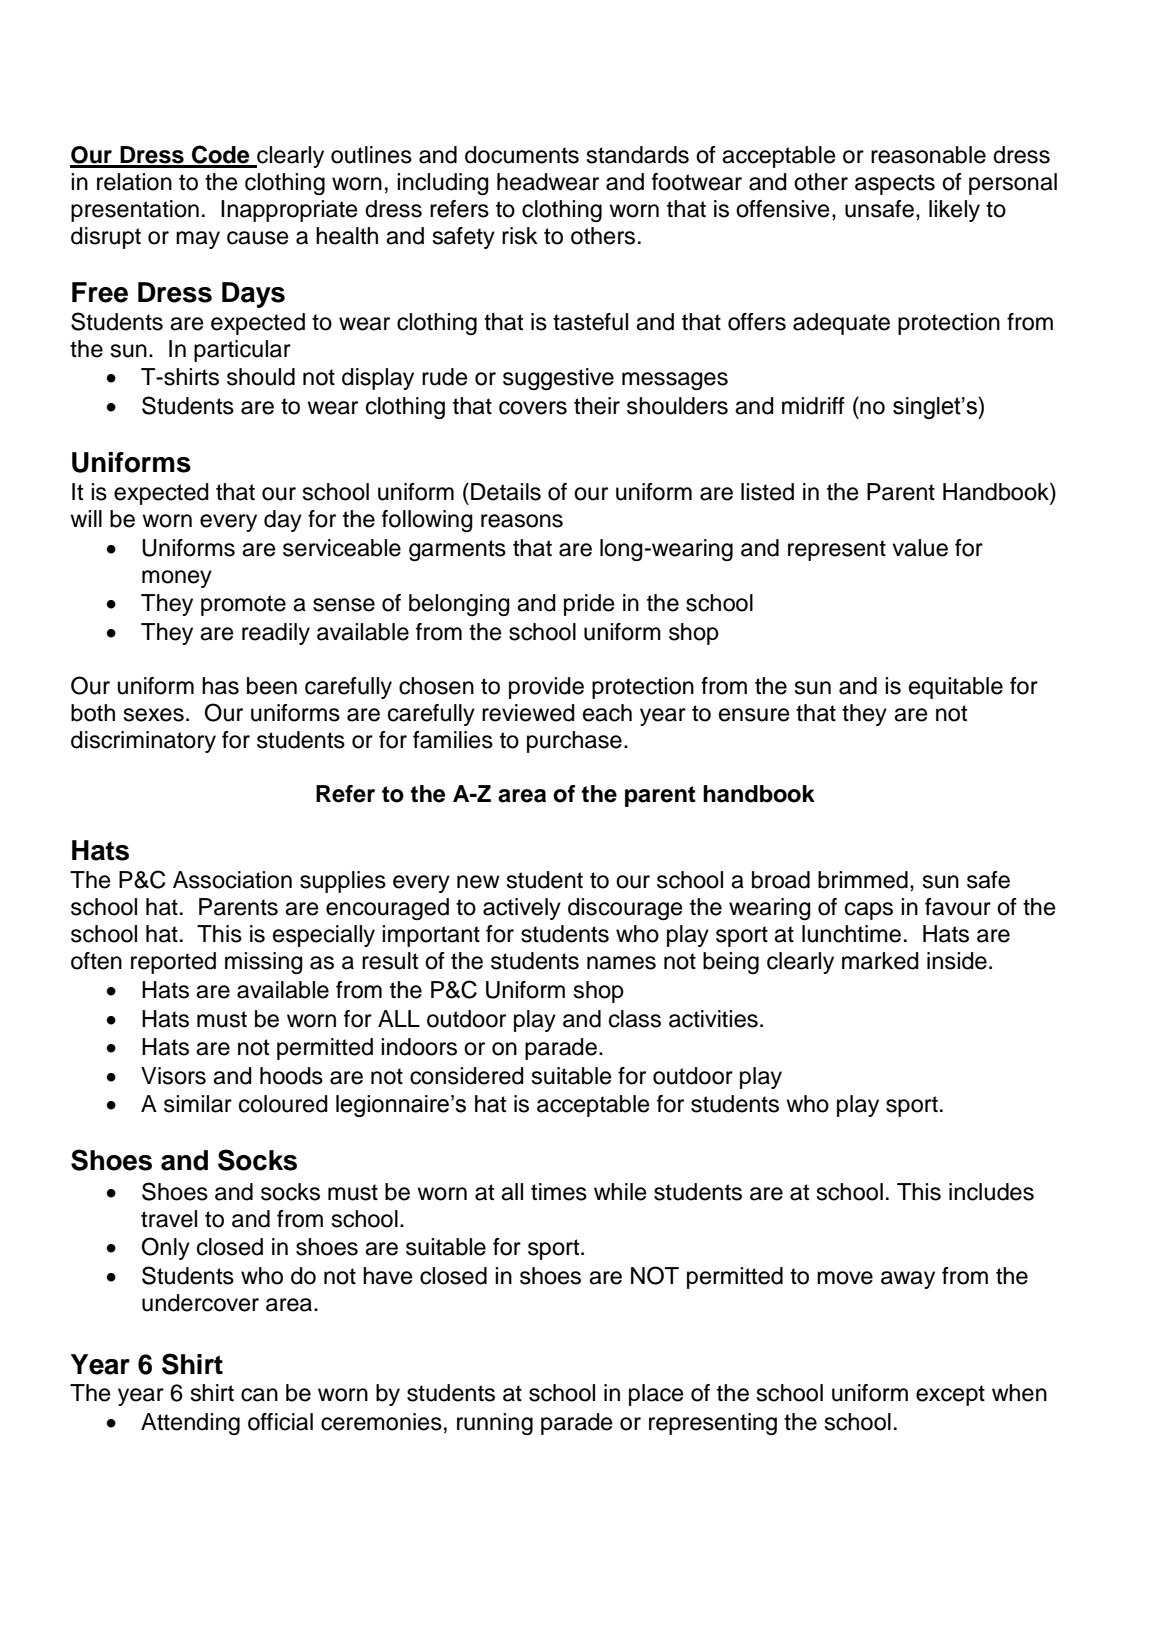 The height and width of the screenshot is (1651, 1168). What do you see at coordinates (190, 1424) in the screenshot?
I see `Attending` at bounding box center [190, 1424].
